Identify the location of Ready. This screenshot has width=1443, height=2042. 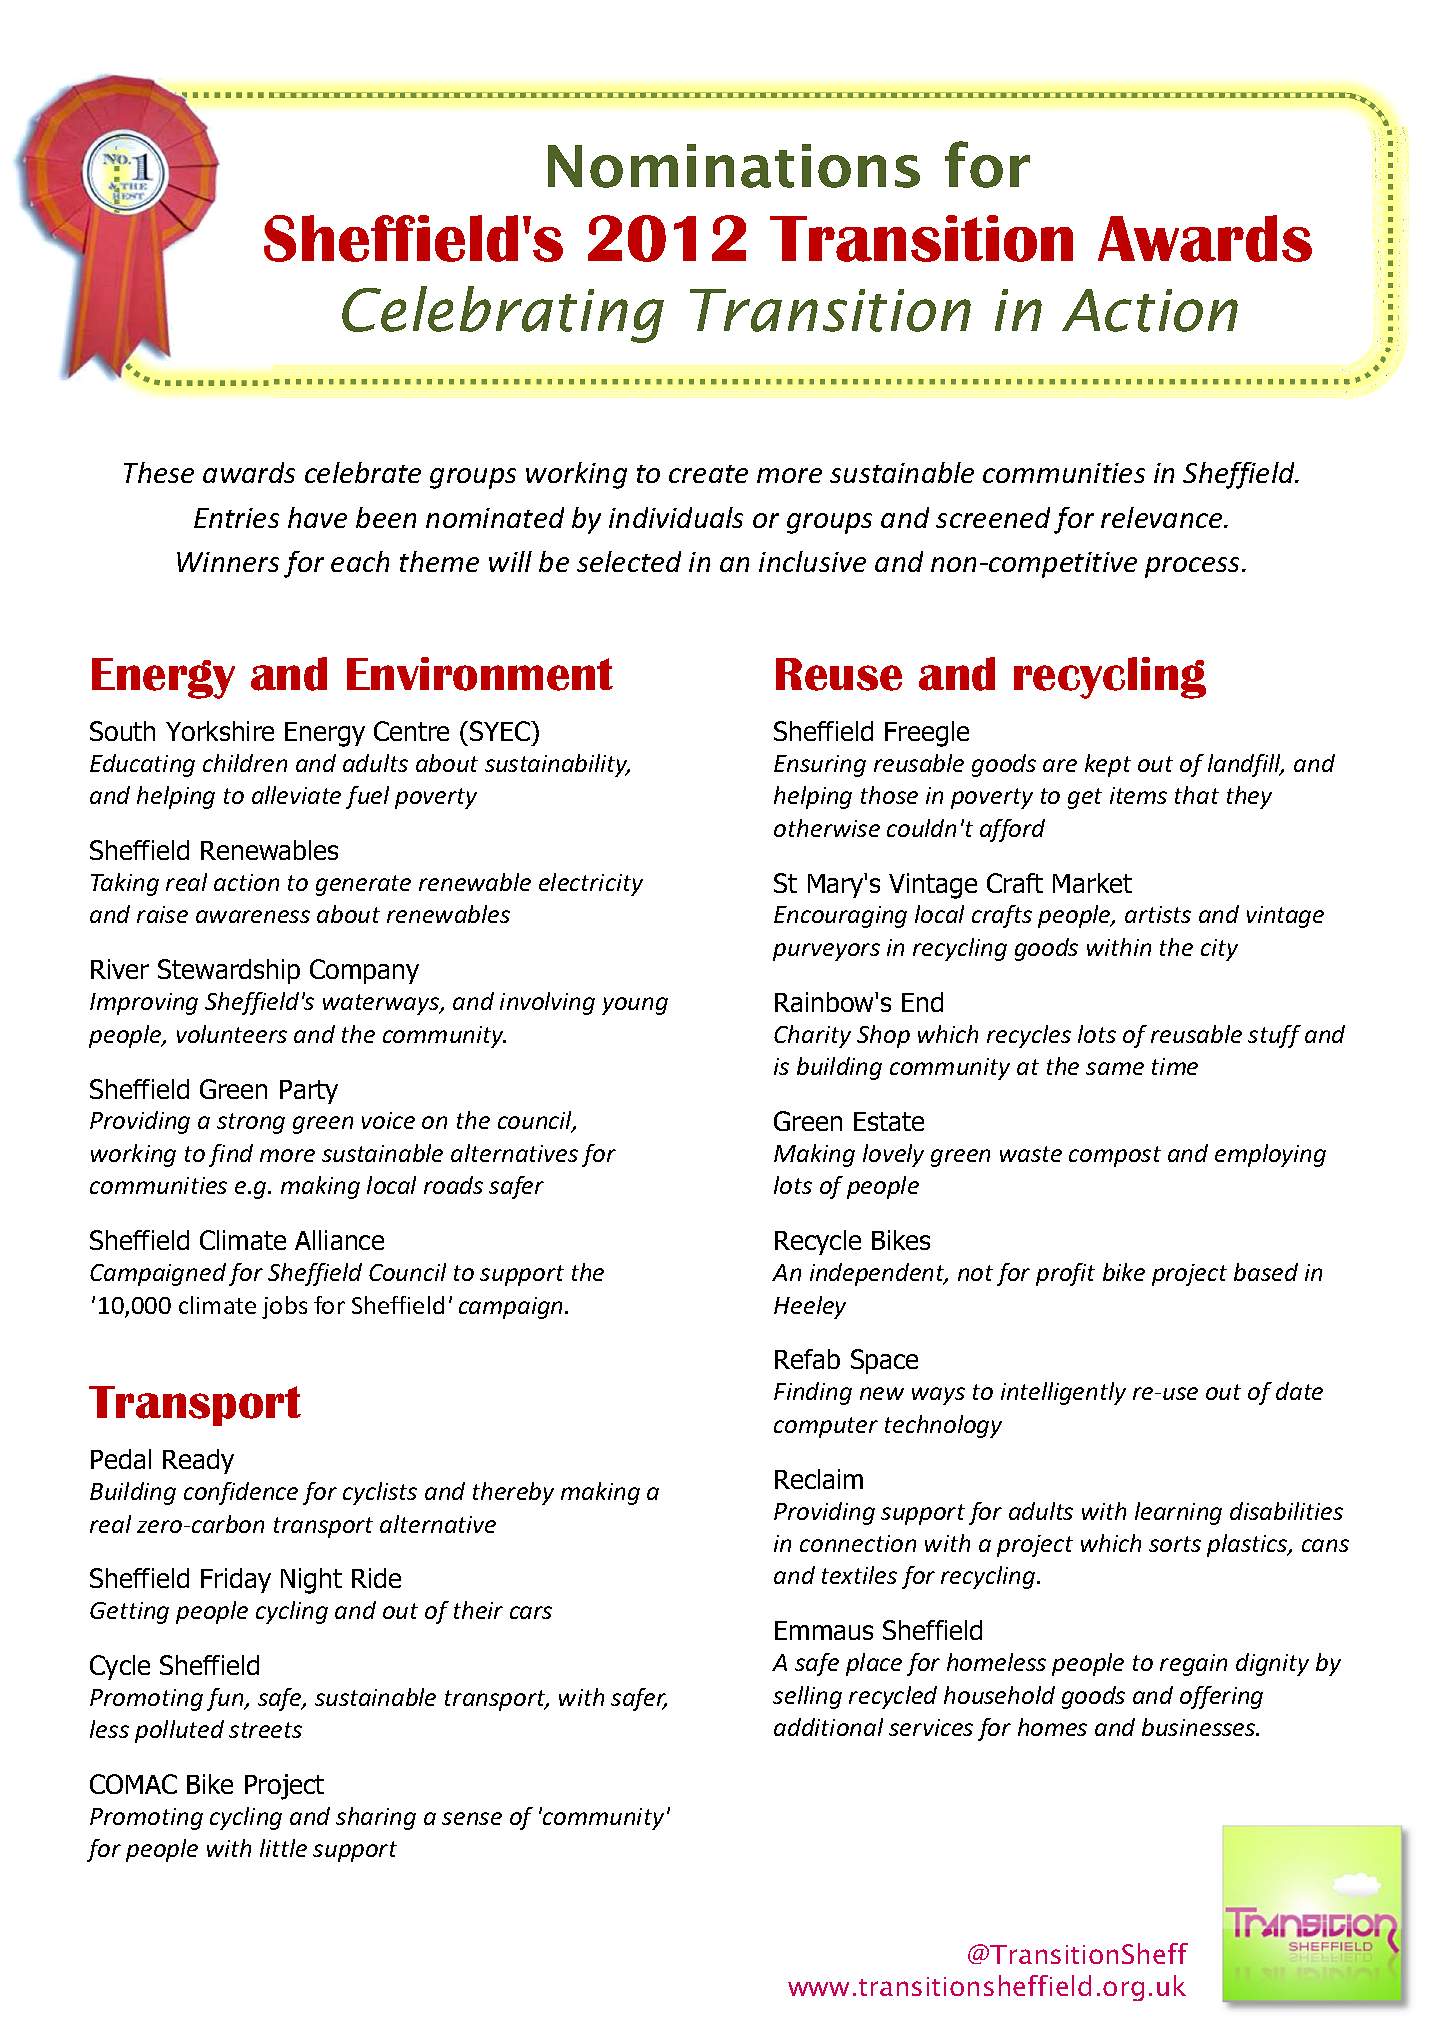
(198, 1461).
